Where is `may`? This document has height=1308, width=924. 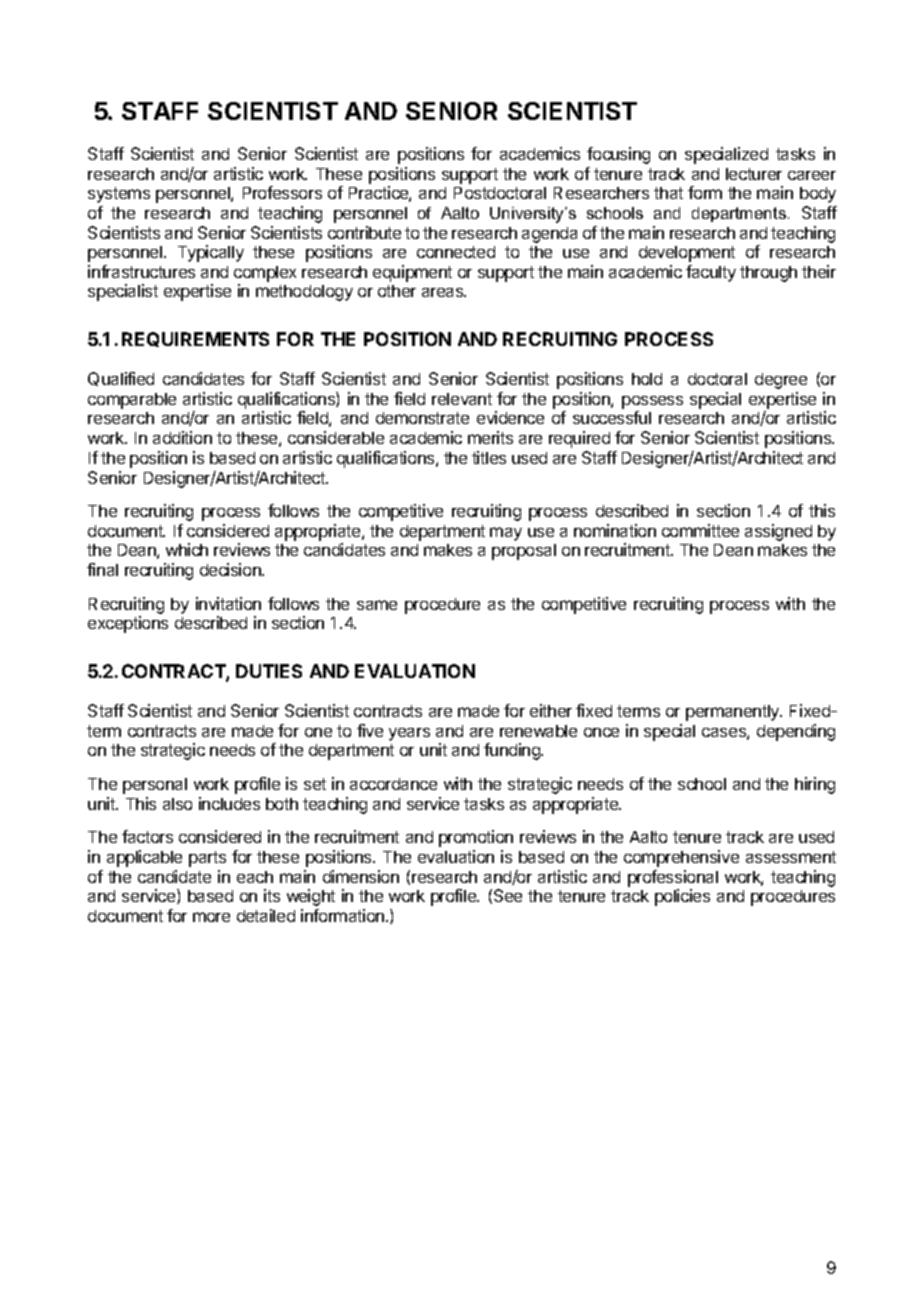
may is located at coordinates (506, 534).
